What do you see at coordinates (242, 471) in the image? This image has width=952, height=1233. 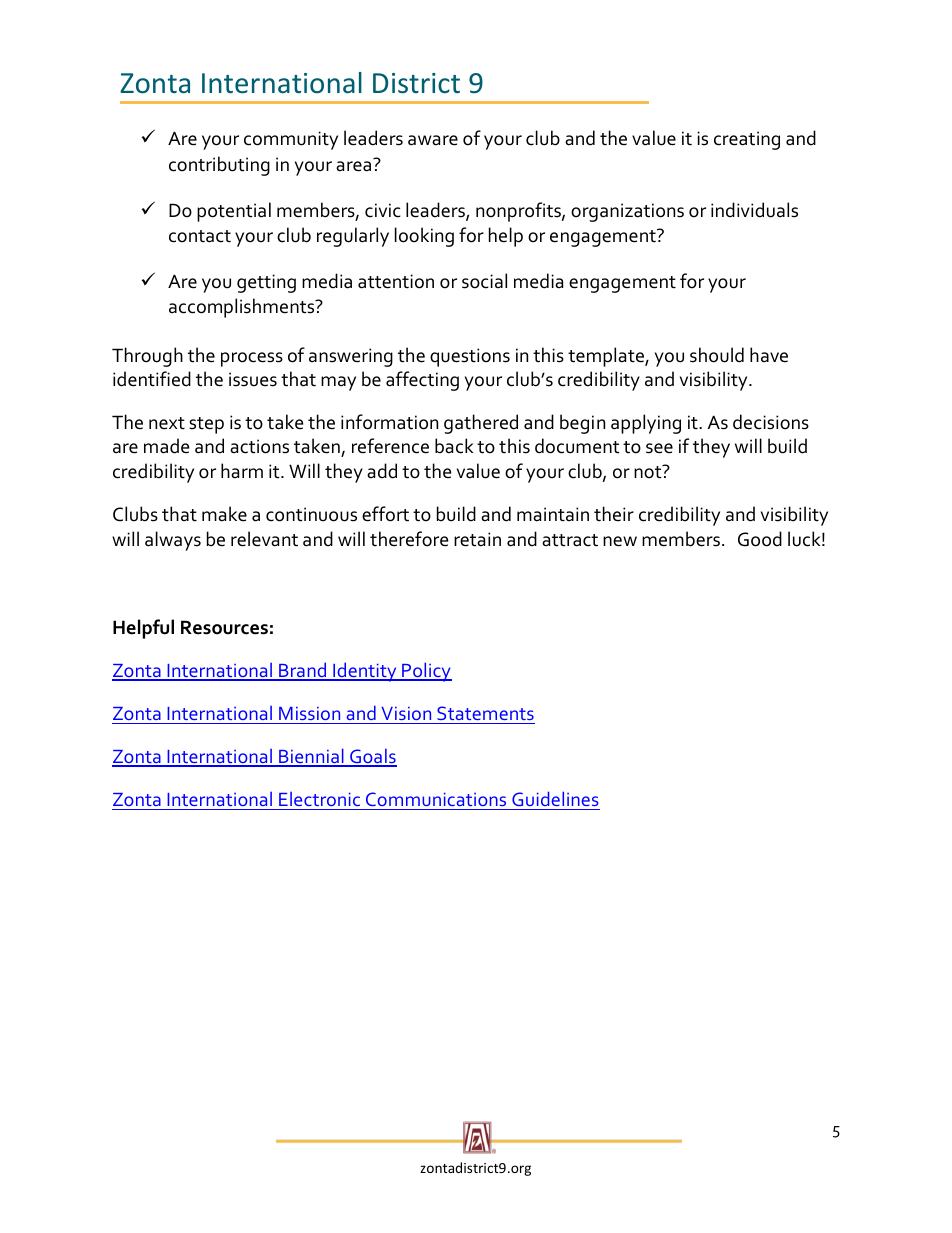 I see `harm` at bounding box center [242, 471].
